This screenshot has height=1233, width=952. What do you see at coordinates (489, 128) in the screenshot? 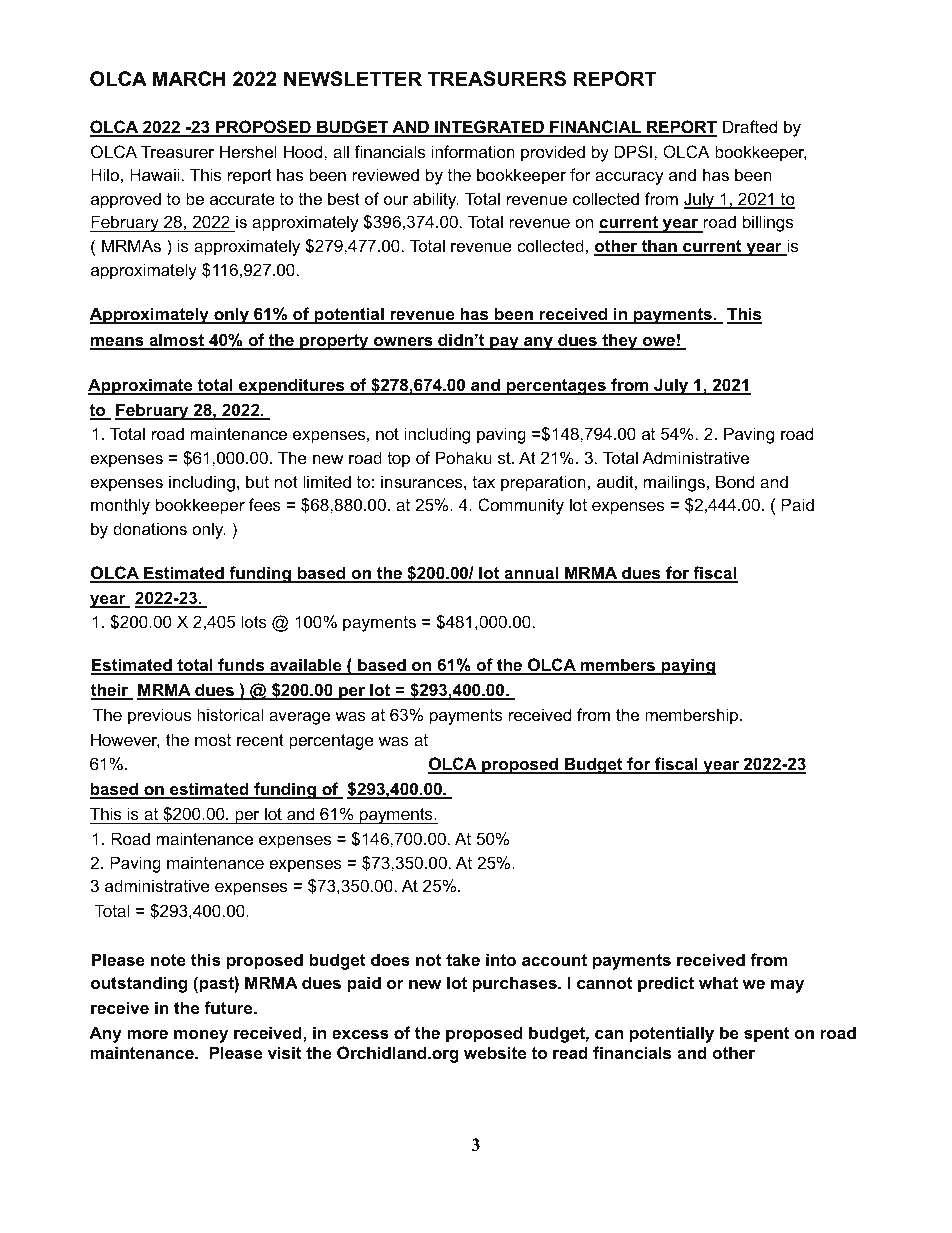
I see `INTEGRATED` at bounding box center [489, 128].
